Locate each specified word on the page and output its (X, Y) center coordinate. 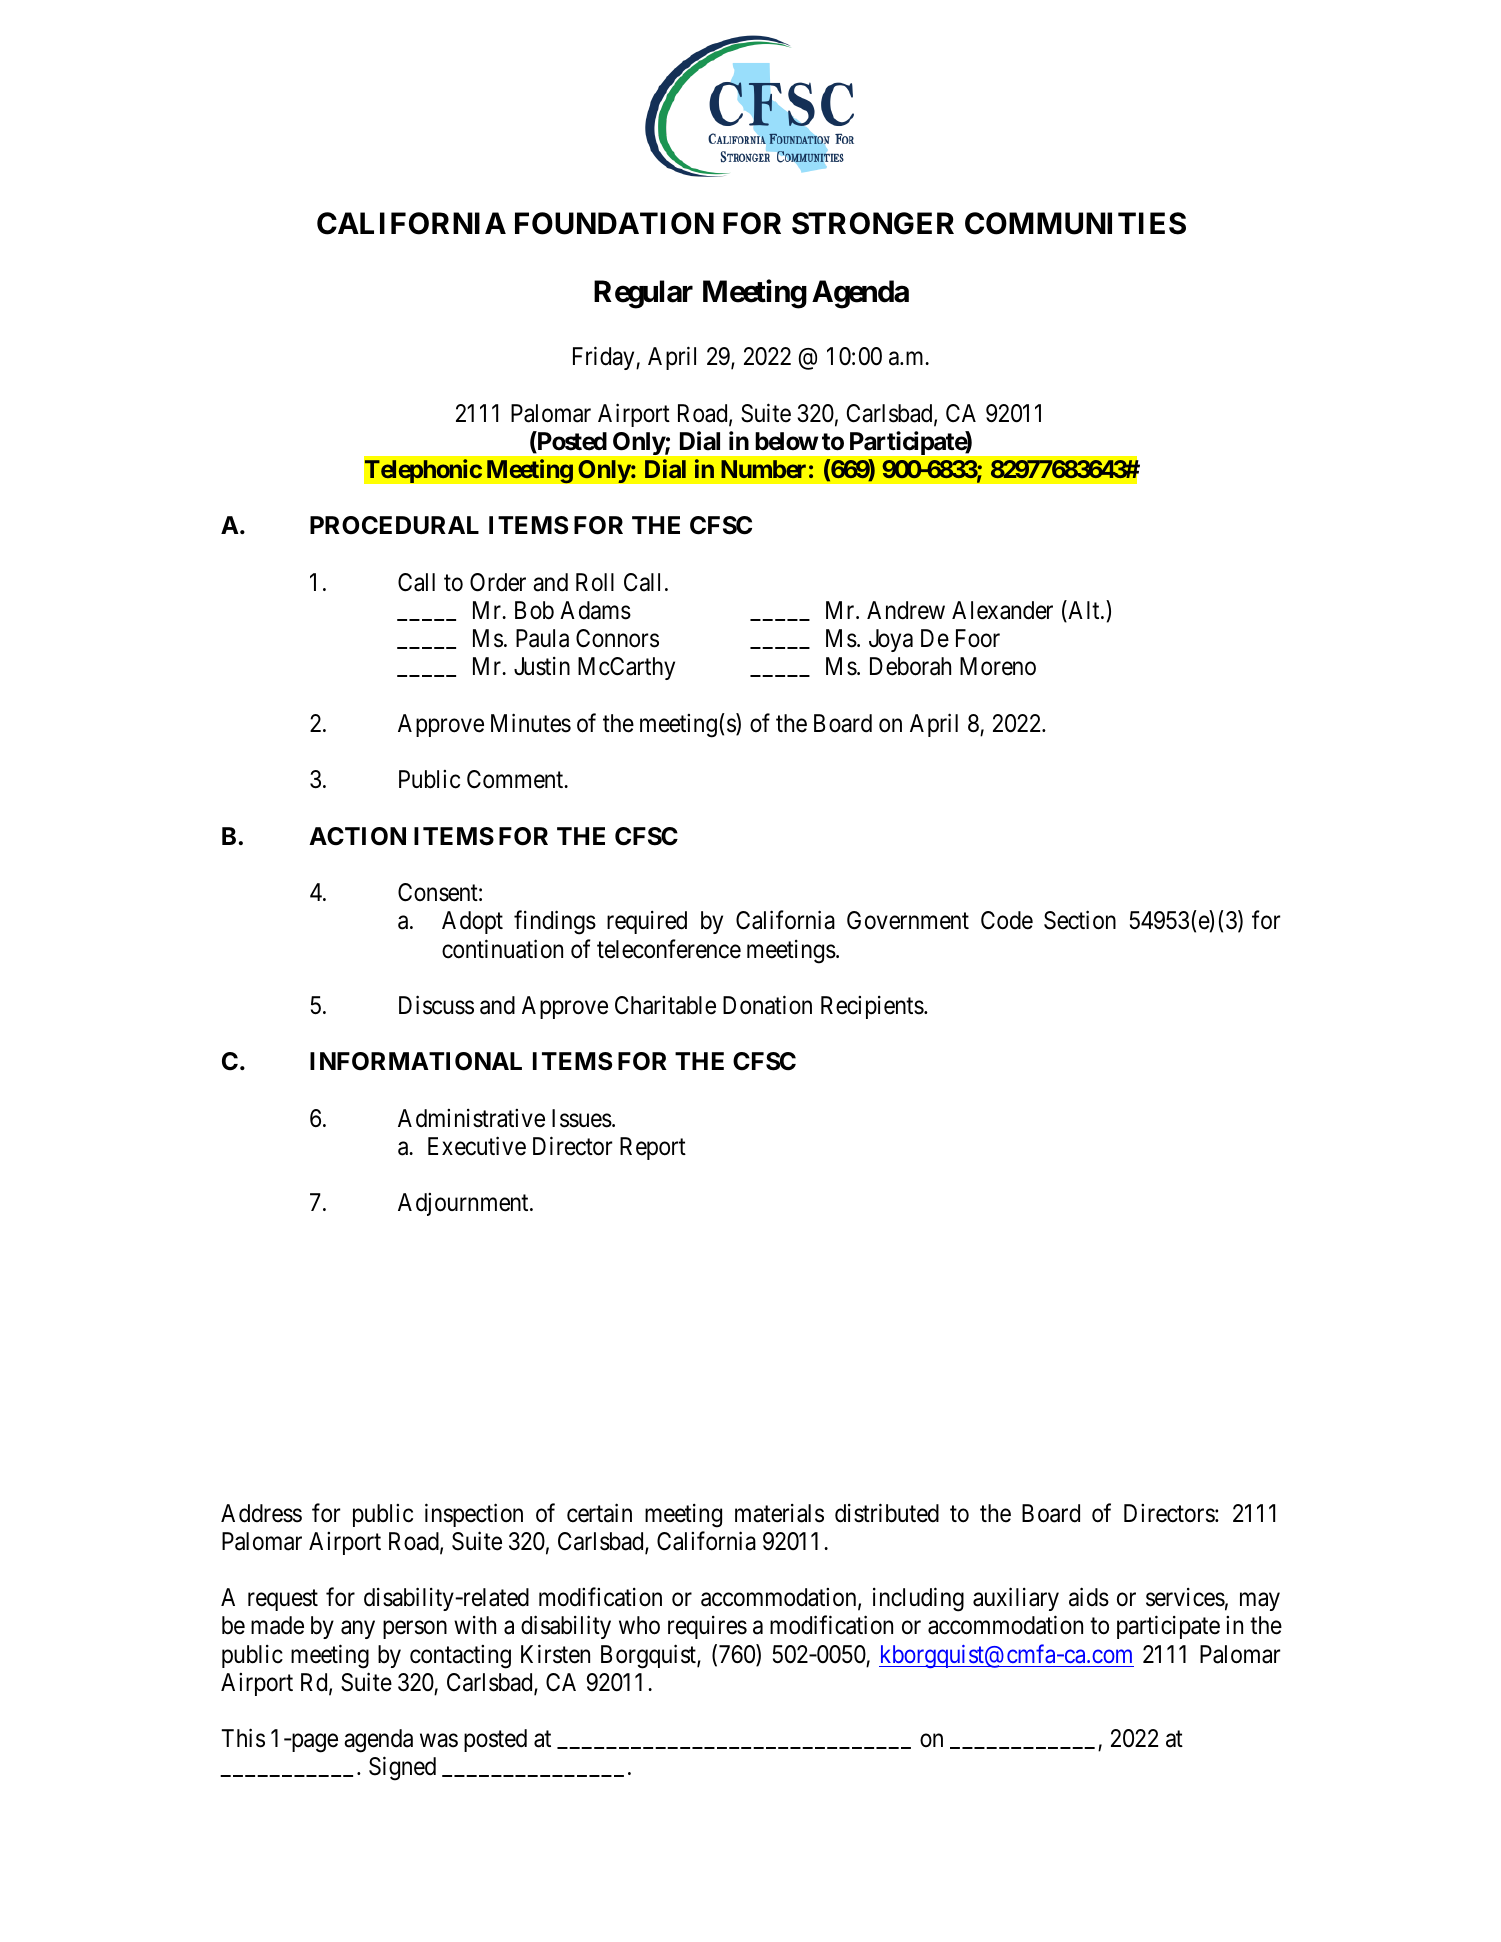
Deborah (910, 666)
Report (653, 1148)
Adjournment (464, 1204)
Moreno (998, 666)
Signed (402, 1769)
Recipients (872, 1007)
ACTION (357, 836)
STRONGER (873, 223)
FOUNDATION (614, 223)
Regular (643, 294)
